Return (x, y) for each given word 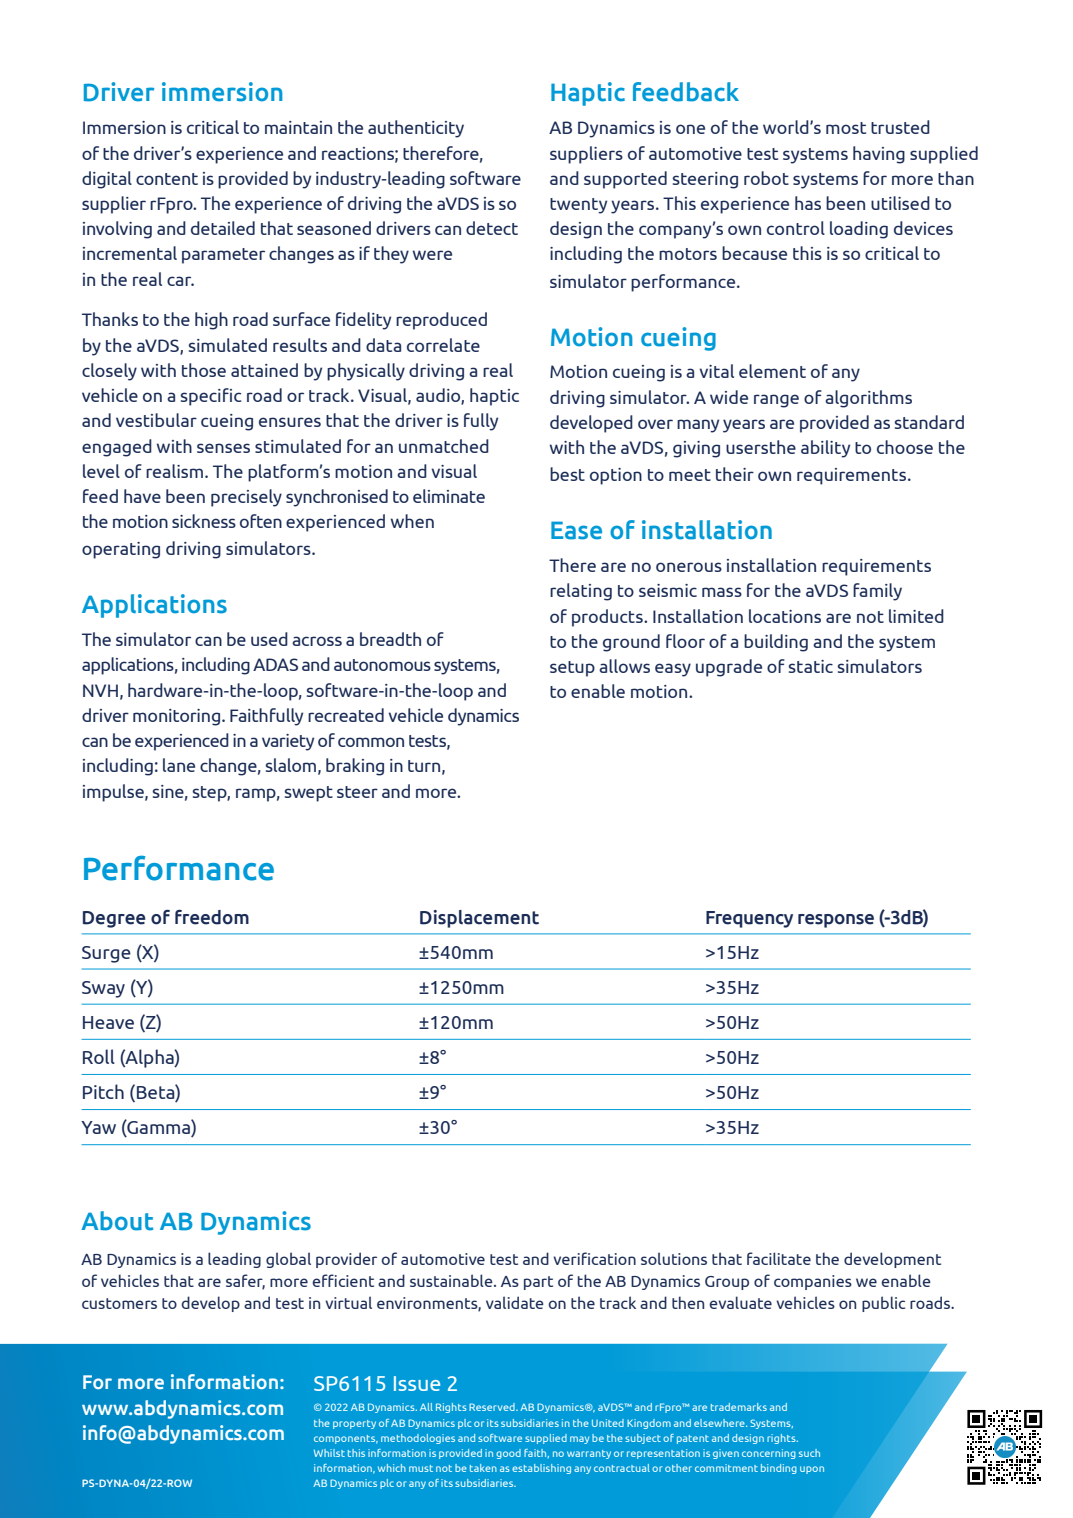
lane (179, 765)
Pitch (103, 1091)
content (167, 179)
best (567, 474)
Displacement (479, 919)
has (808, 203)
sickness (204, 521)
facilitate (779, 1258)
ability (825, 449)
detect (492, 228)
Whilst (329, 1453)
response (836, 921)
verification (594, 1258)
